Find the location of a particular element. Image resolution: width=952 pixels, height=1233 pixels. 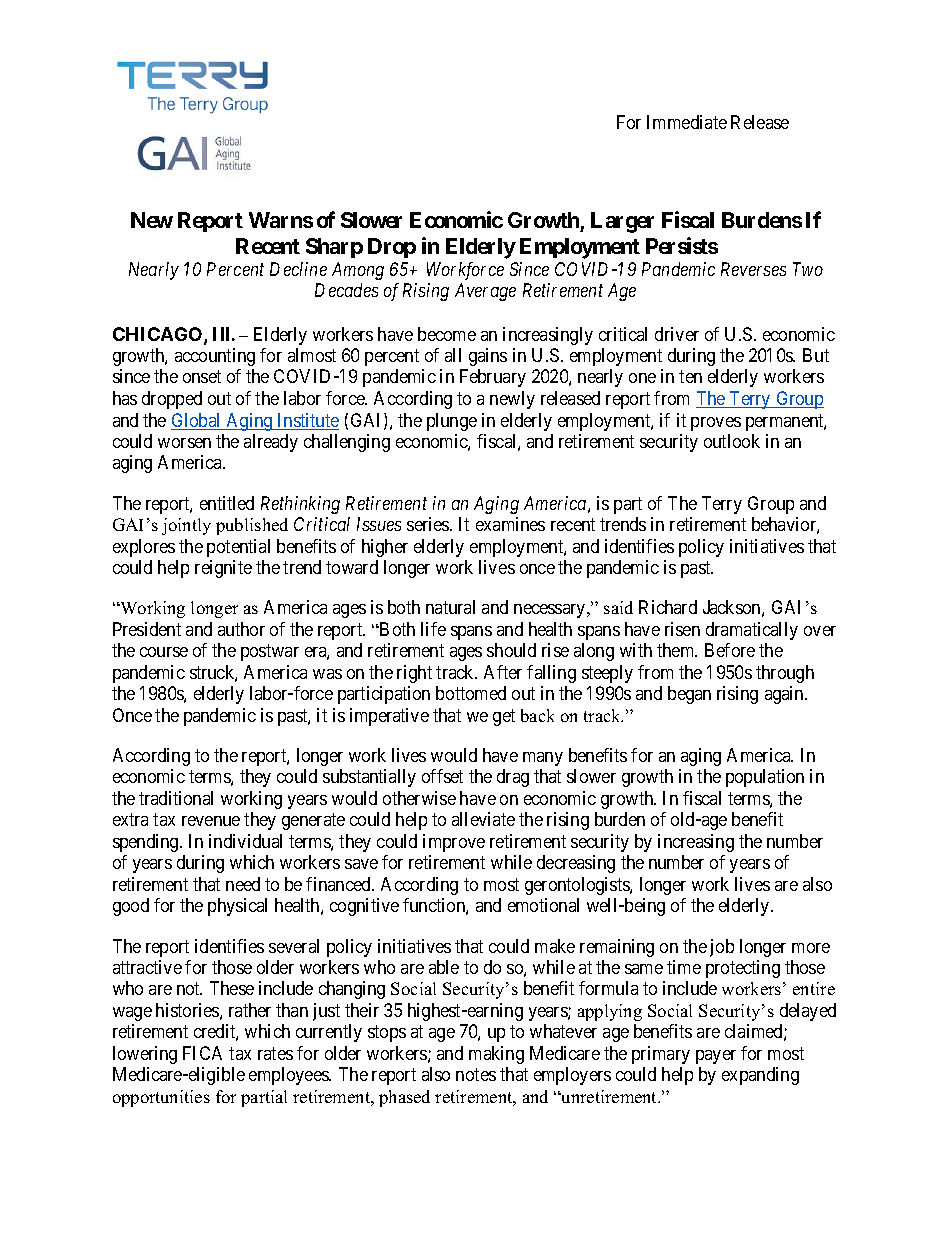

population is located at coordinates (765, 778).
